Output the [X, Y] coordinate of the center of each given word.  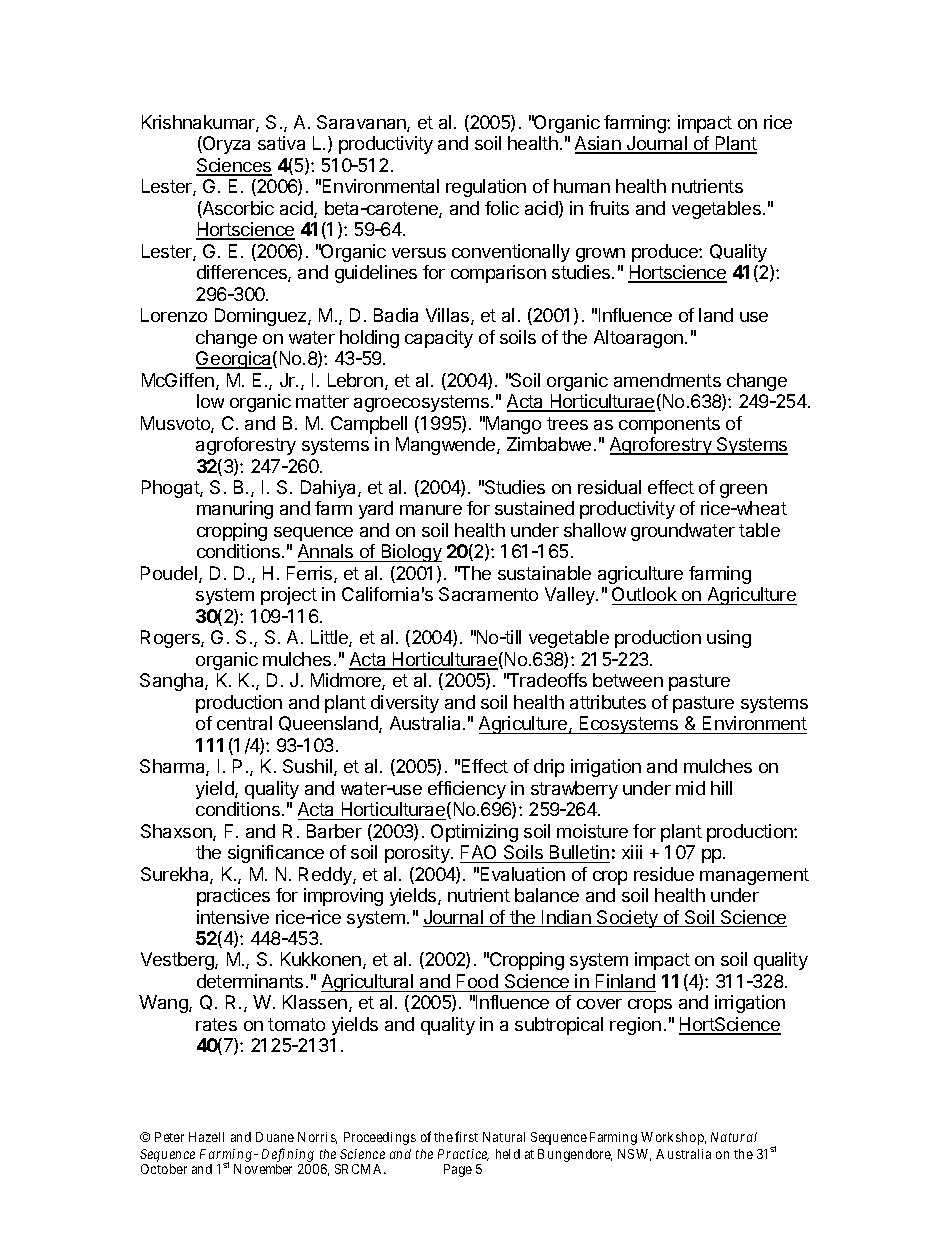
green [743, 491]
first [466, 1136]
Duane [275, 1137]
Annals [327, 553]
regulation [486, 188]
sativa [281, 143]
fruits [609, 208]
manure [431, 510]
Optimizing [474, 833]
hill [721, 788]
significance [276, 854]
